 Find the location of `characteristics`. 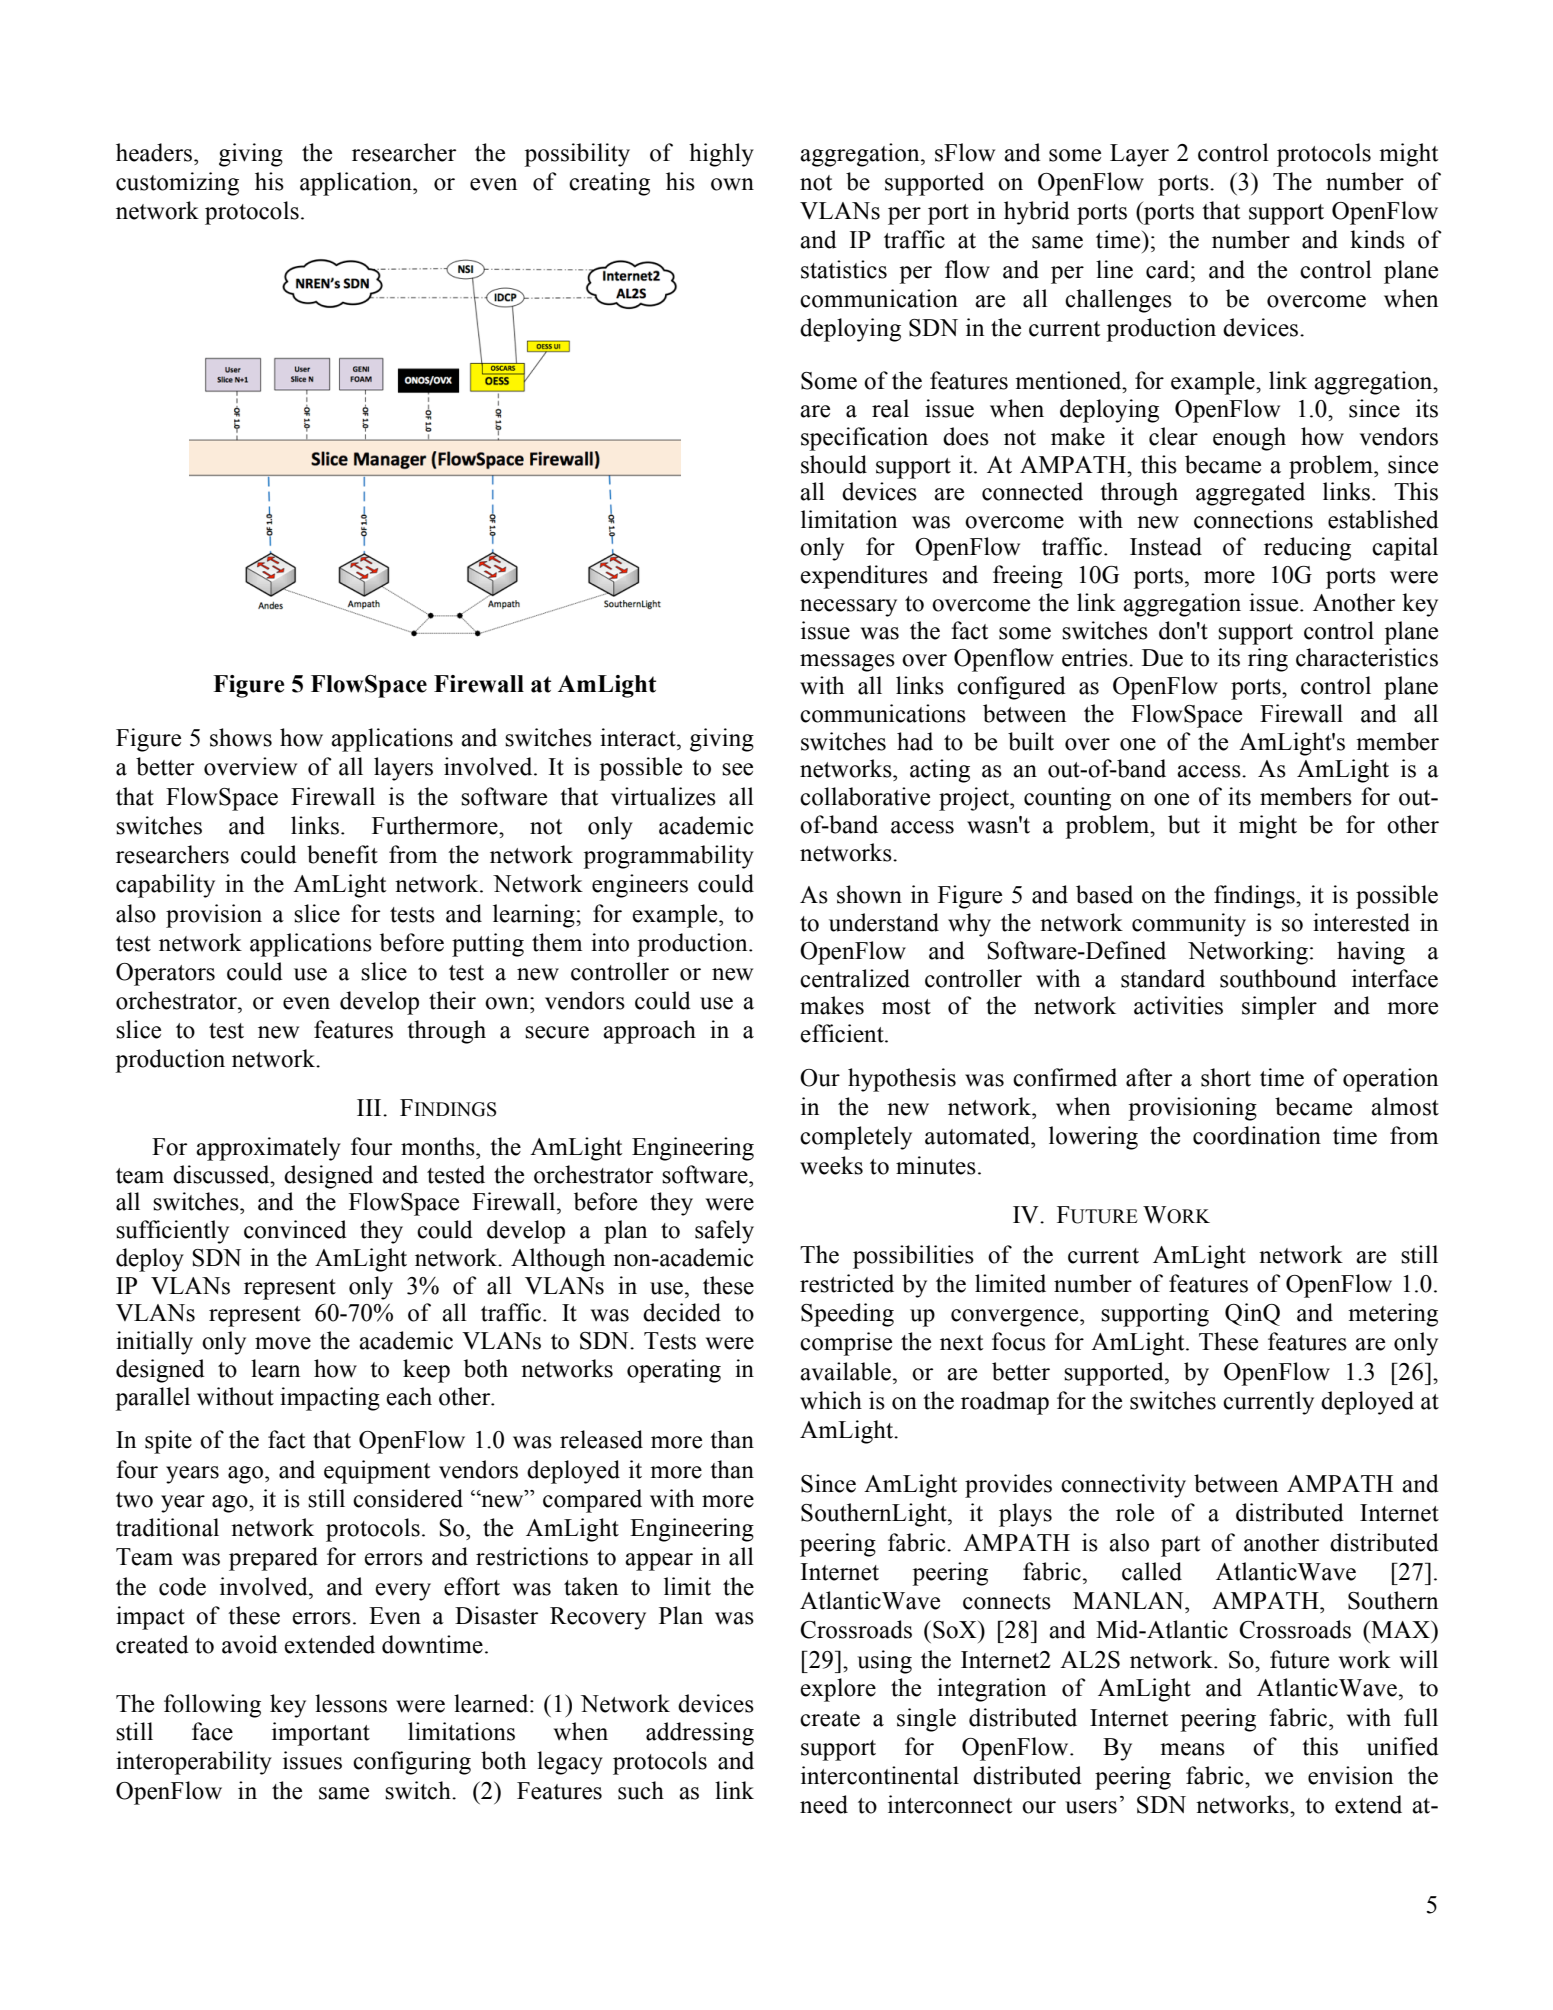

characteristics is located at coordinates (1367, 657).
